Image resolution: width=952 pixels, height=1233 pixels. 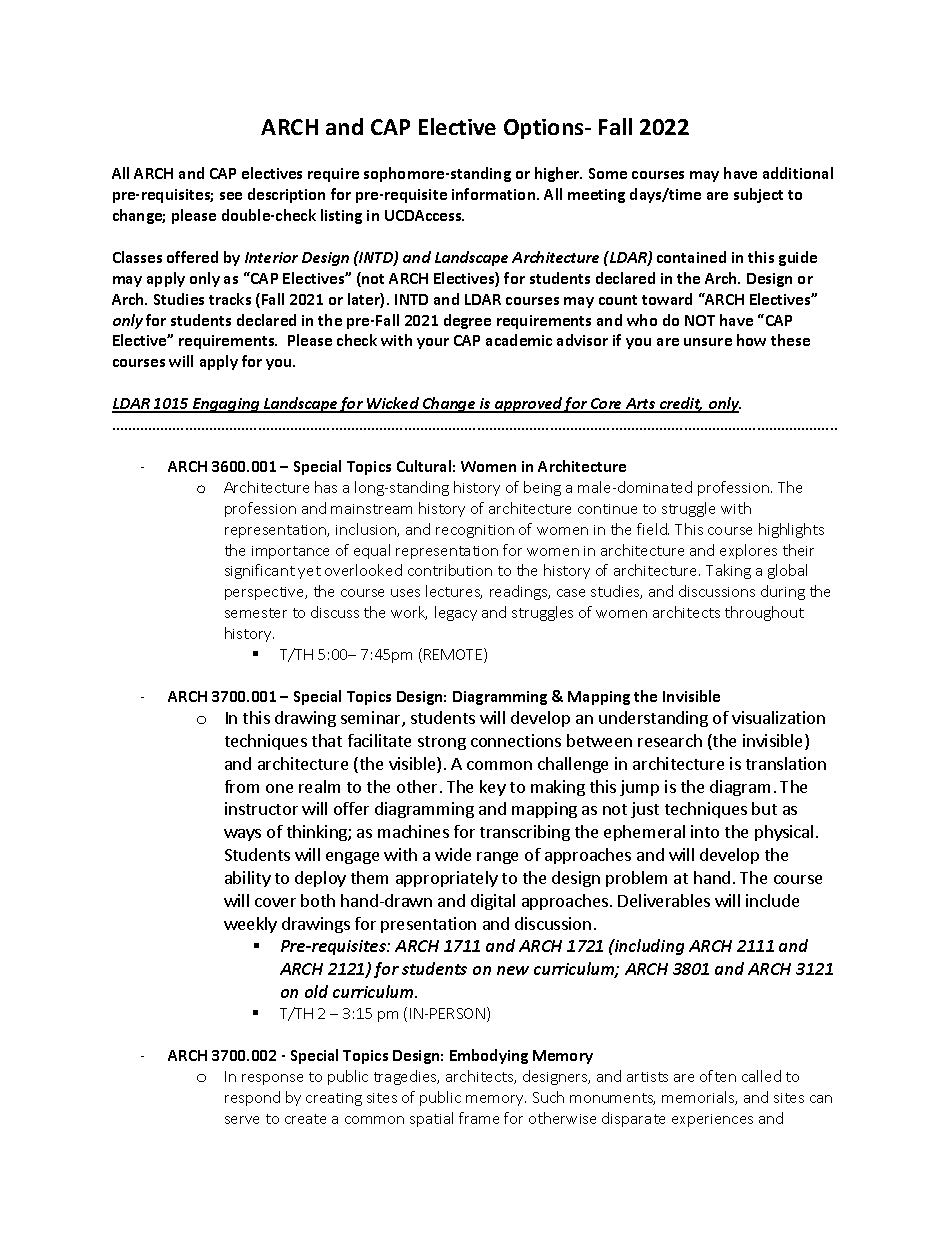 What do you see at coordinates (447, 879) in the page?
I see `appropriately` at bounding box center [447, 879].
